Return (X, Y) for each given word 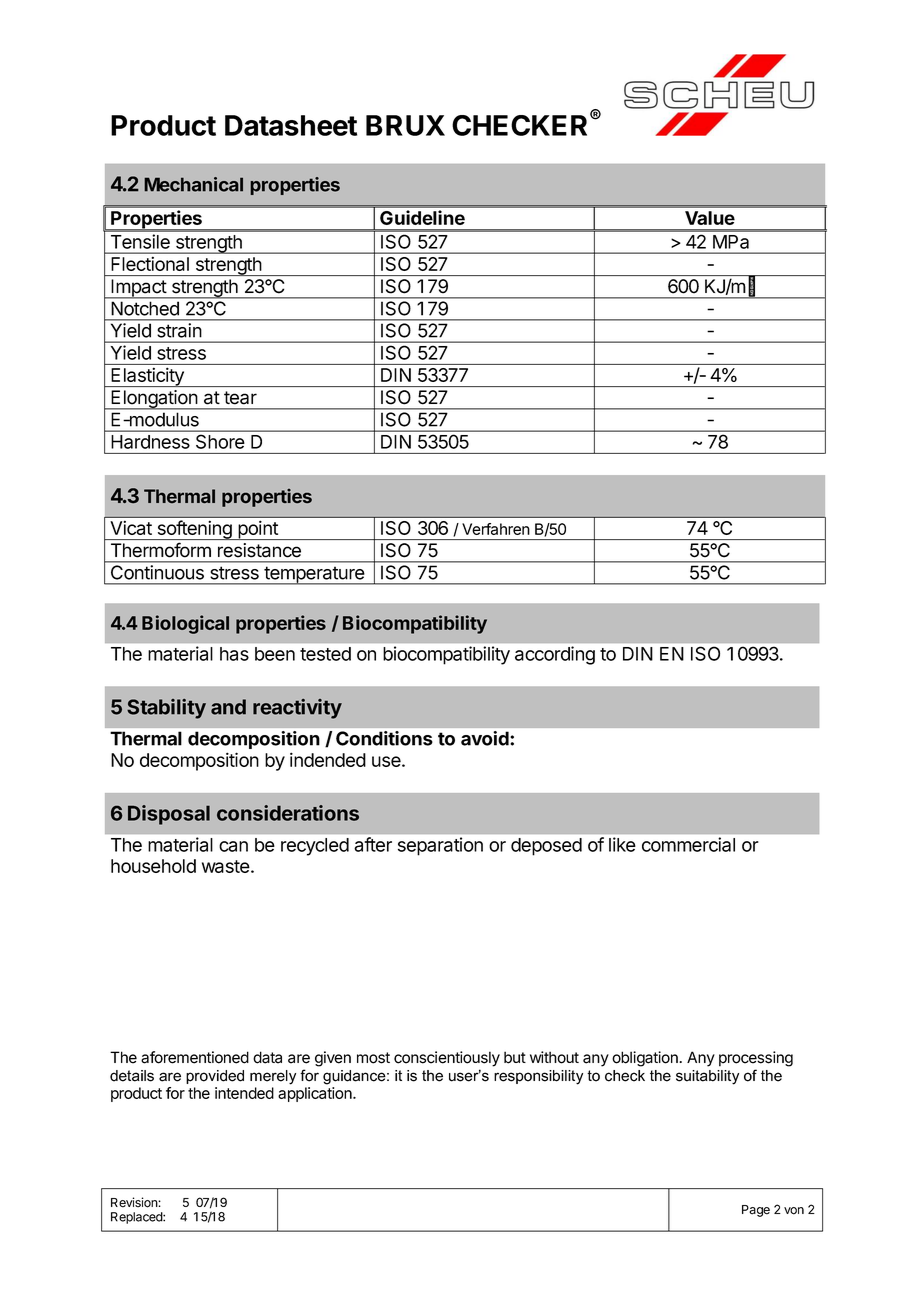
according (555, 655)
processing (756, 1059)
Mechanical (193, 184)
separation (440, 846)
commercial (688, 844)
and (228, 707)
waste (226, 866)
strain (179, 330)
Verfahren (496, 529)
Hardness (150, 442)
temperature (314, 575)
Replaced (137, 1218)
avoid (486, 738)
